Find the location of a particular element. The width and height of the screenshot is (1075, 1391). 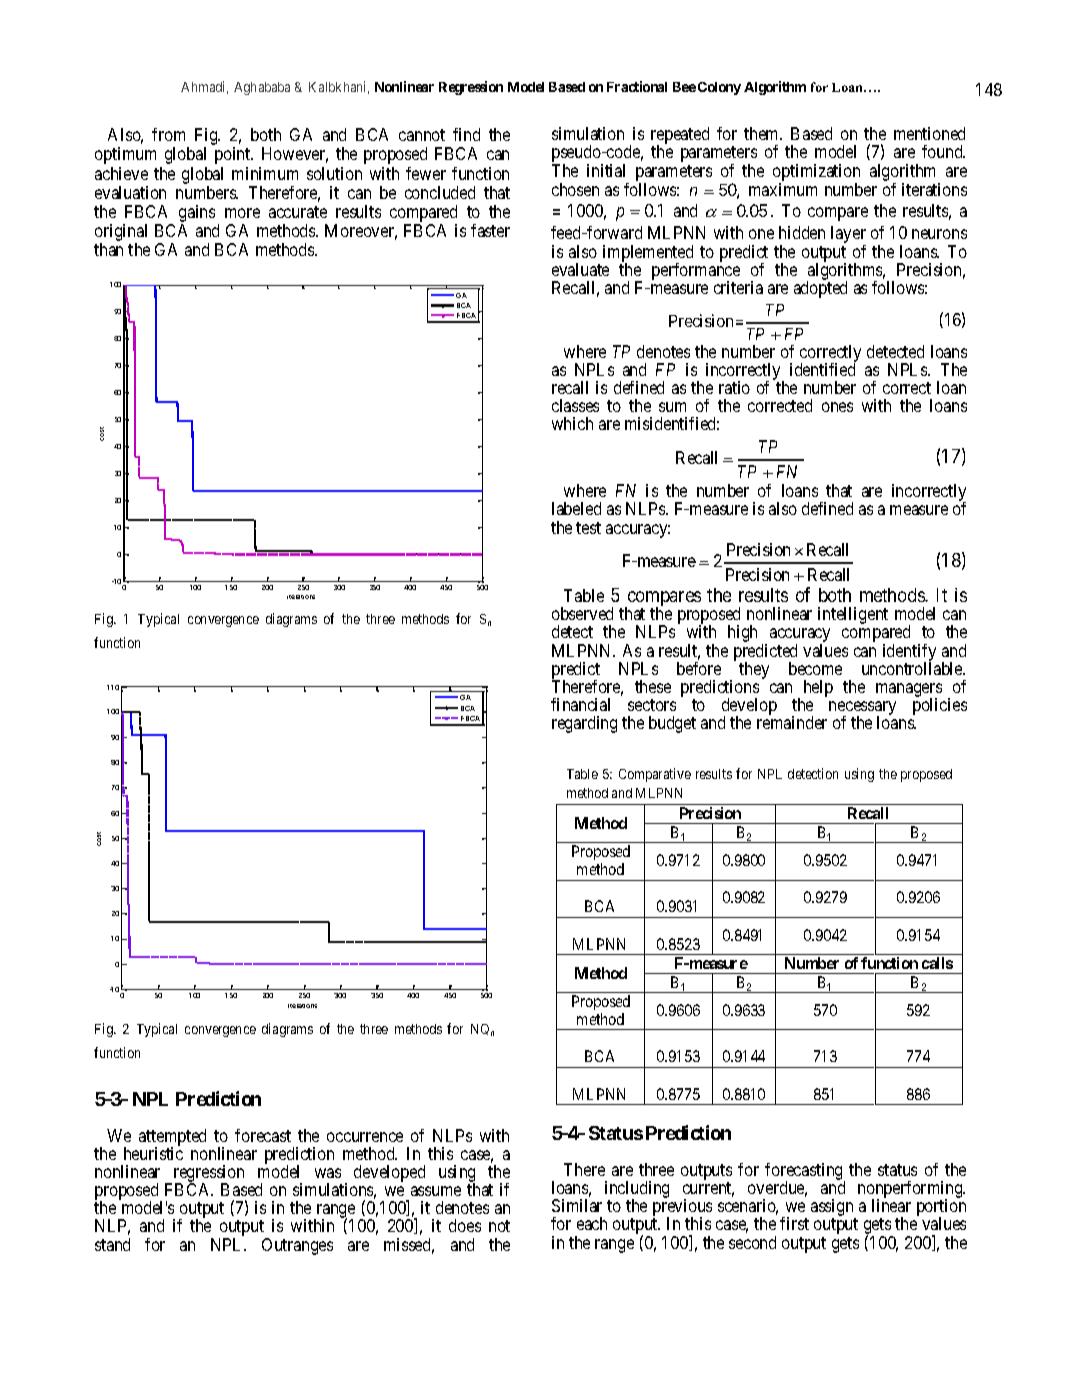

from is located at coordinates (168, 134).
